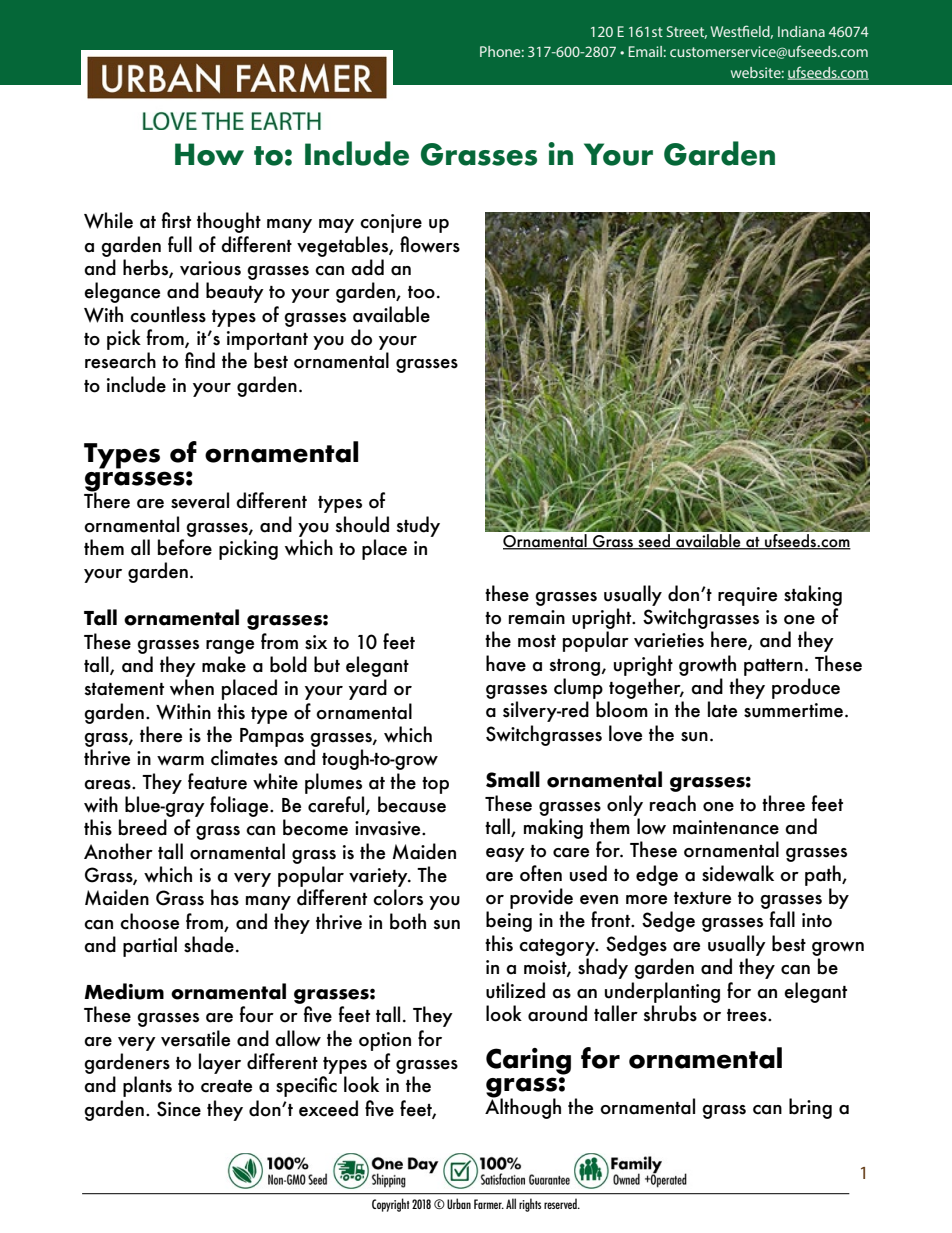  Describe the element at coordinates (459, 1203) in the screenshot. I see `Urban` at that location.
